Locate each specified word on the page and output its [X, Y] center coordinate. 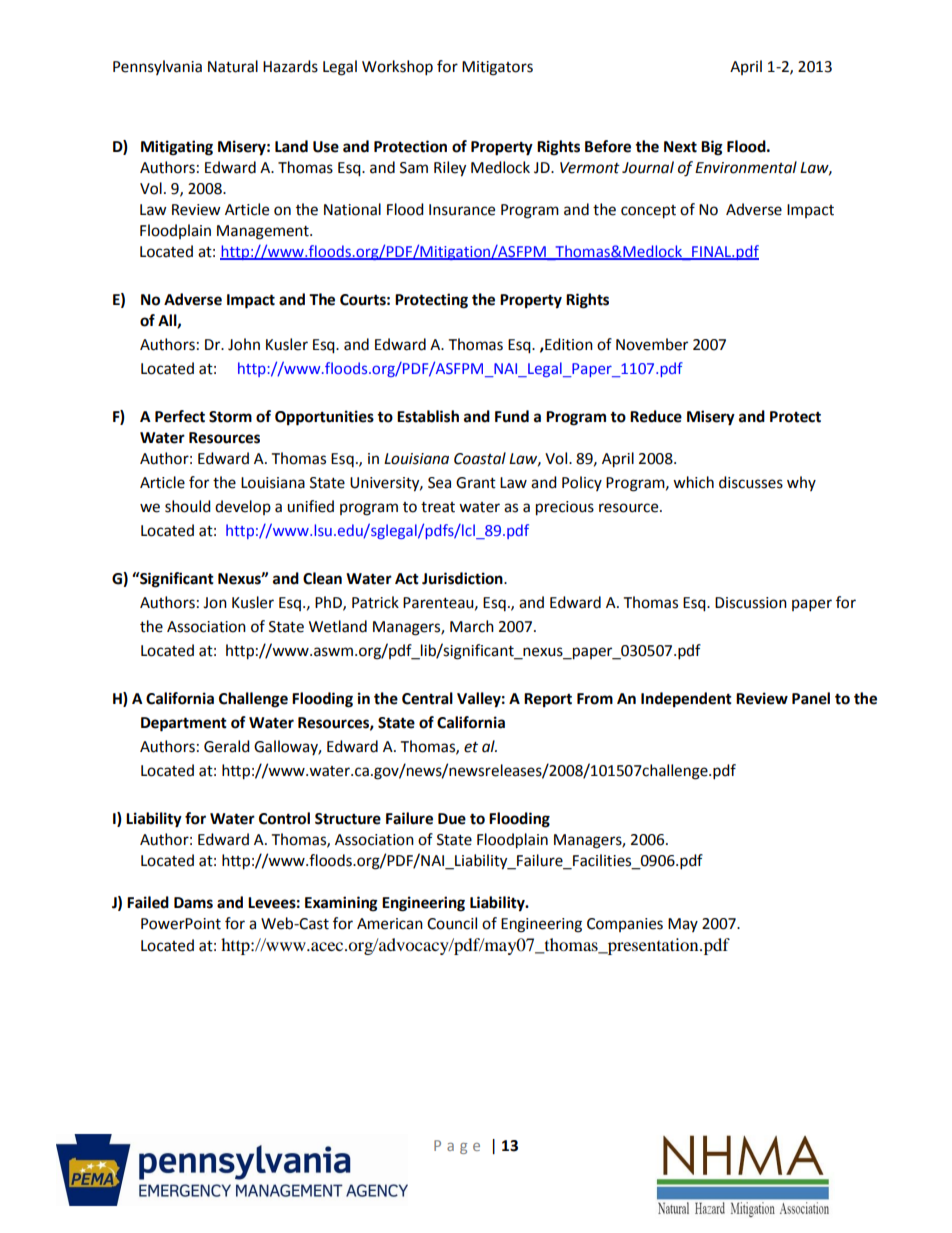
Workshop [397, 68]
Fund [512, 416]
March [472, 626]
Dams [193, 903]
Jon [215, 603]
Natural [233, 66]
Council [452, 923]
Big [712, 148]
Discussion [751, 603]
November [652, 344]
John [244, 344]
